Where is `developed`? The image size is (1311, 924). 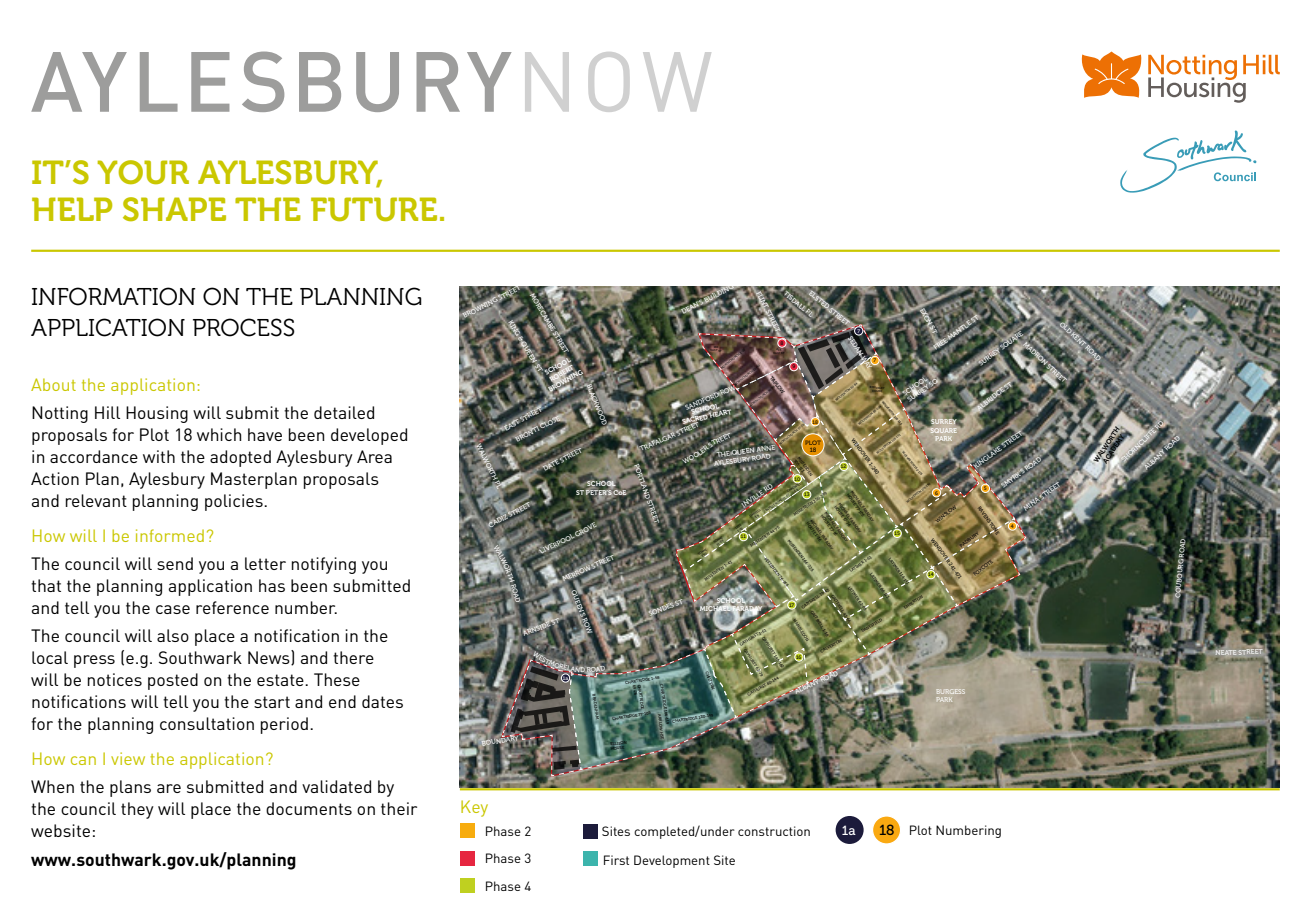 developed is located at coordinates (369, 436).
